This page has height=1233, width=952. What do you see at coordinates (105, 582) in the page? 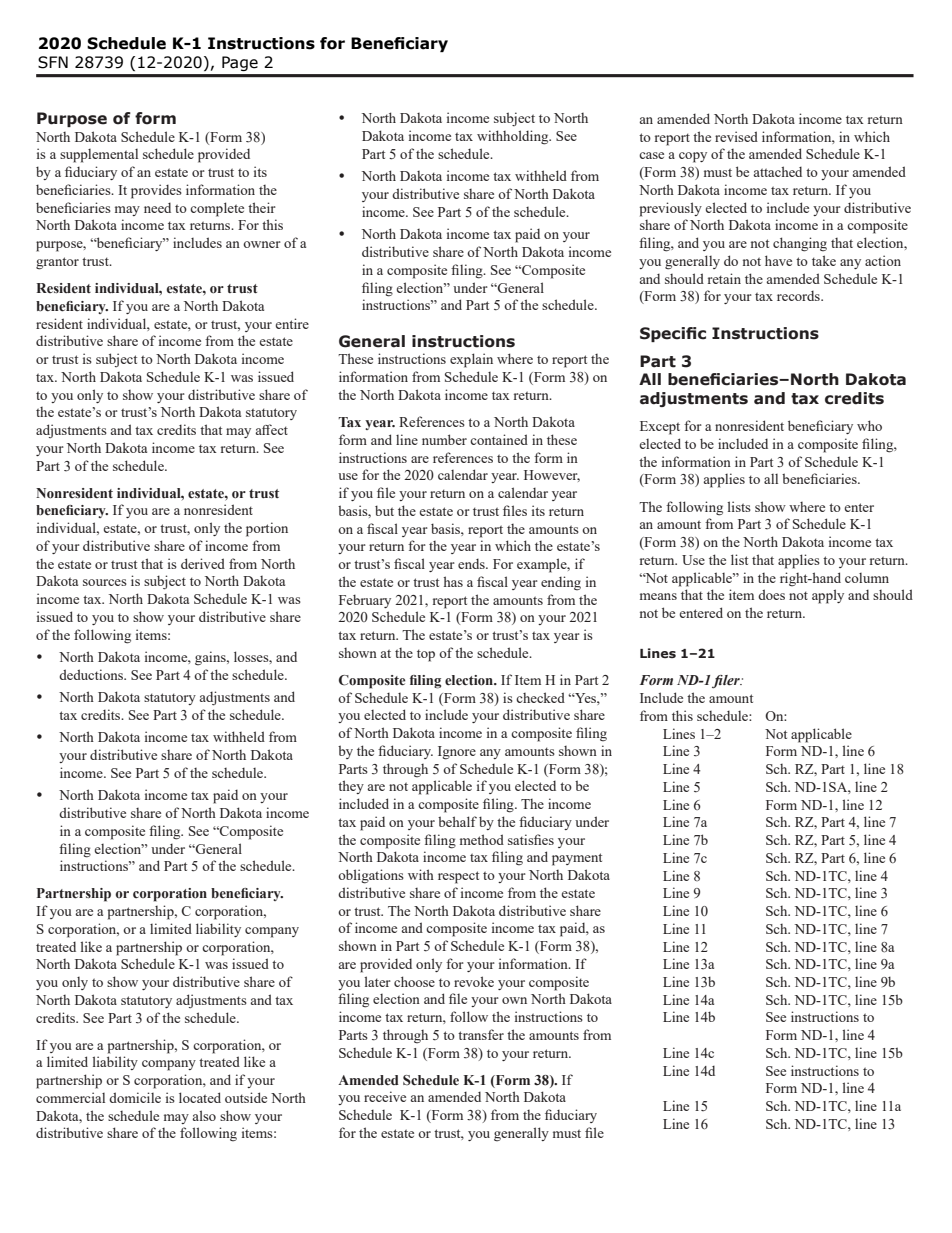
I see `sources` at bounding box center [105, 582].
